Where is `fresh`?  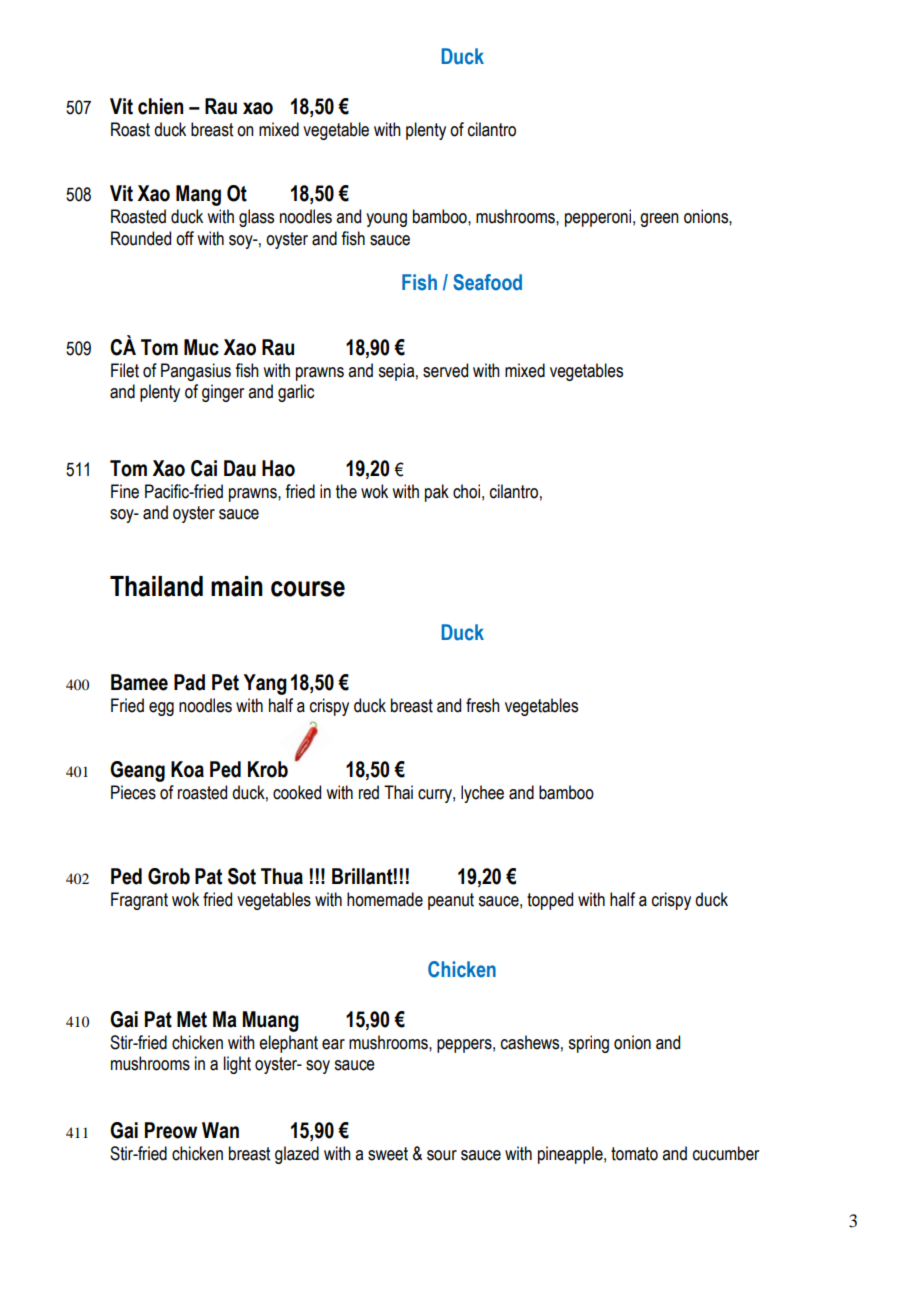
fresh is located at coordinates (483, 705).
